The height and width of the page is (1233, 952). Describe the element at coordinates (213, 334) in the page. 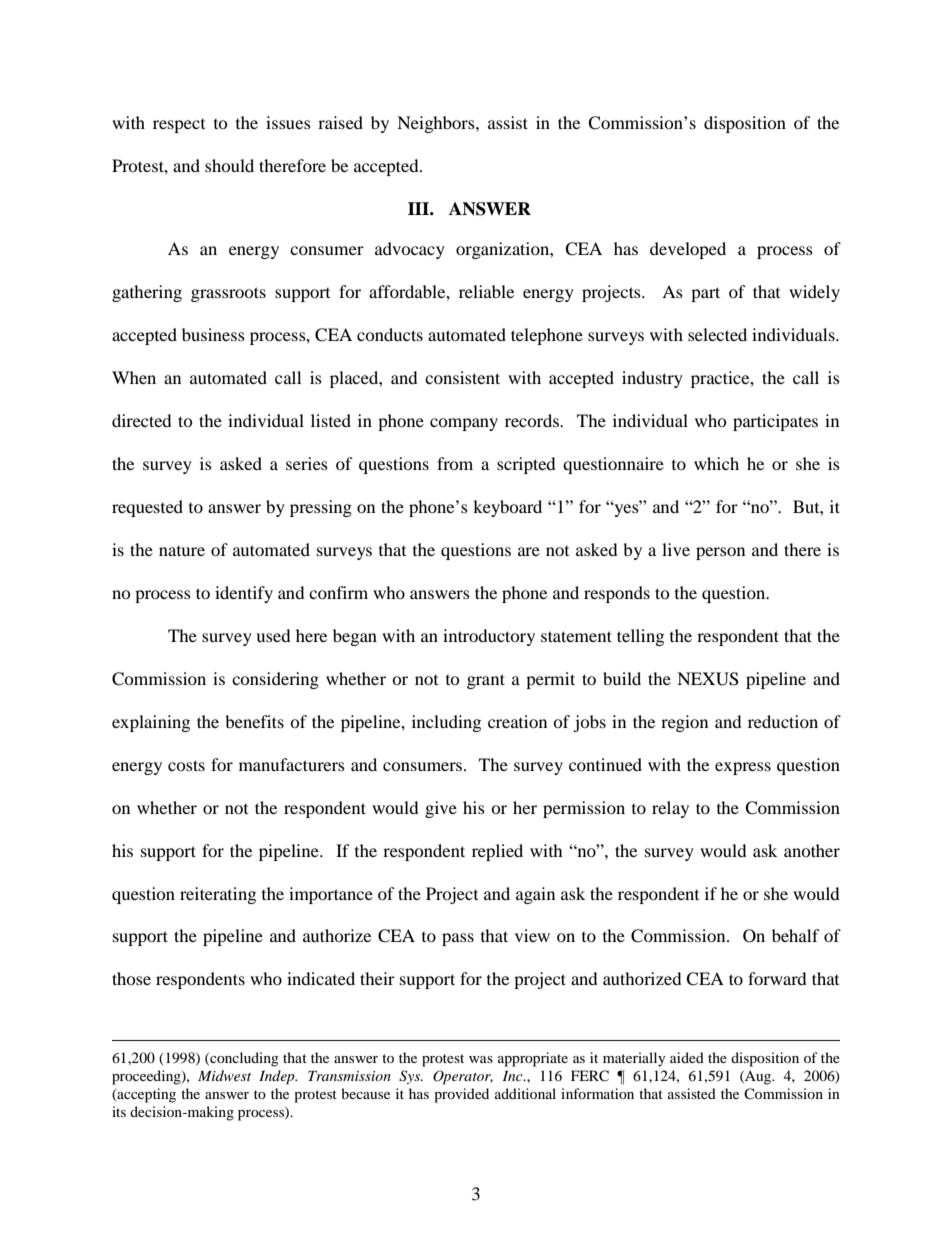

I see `business` at that location.
